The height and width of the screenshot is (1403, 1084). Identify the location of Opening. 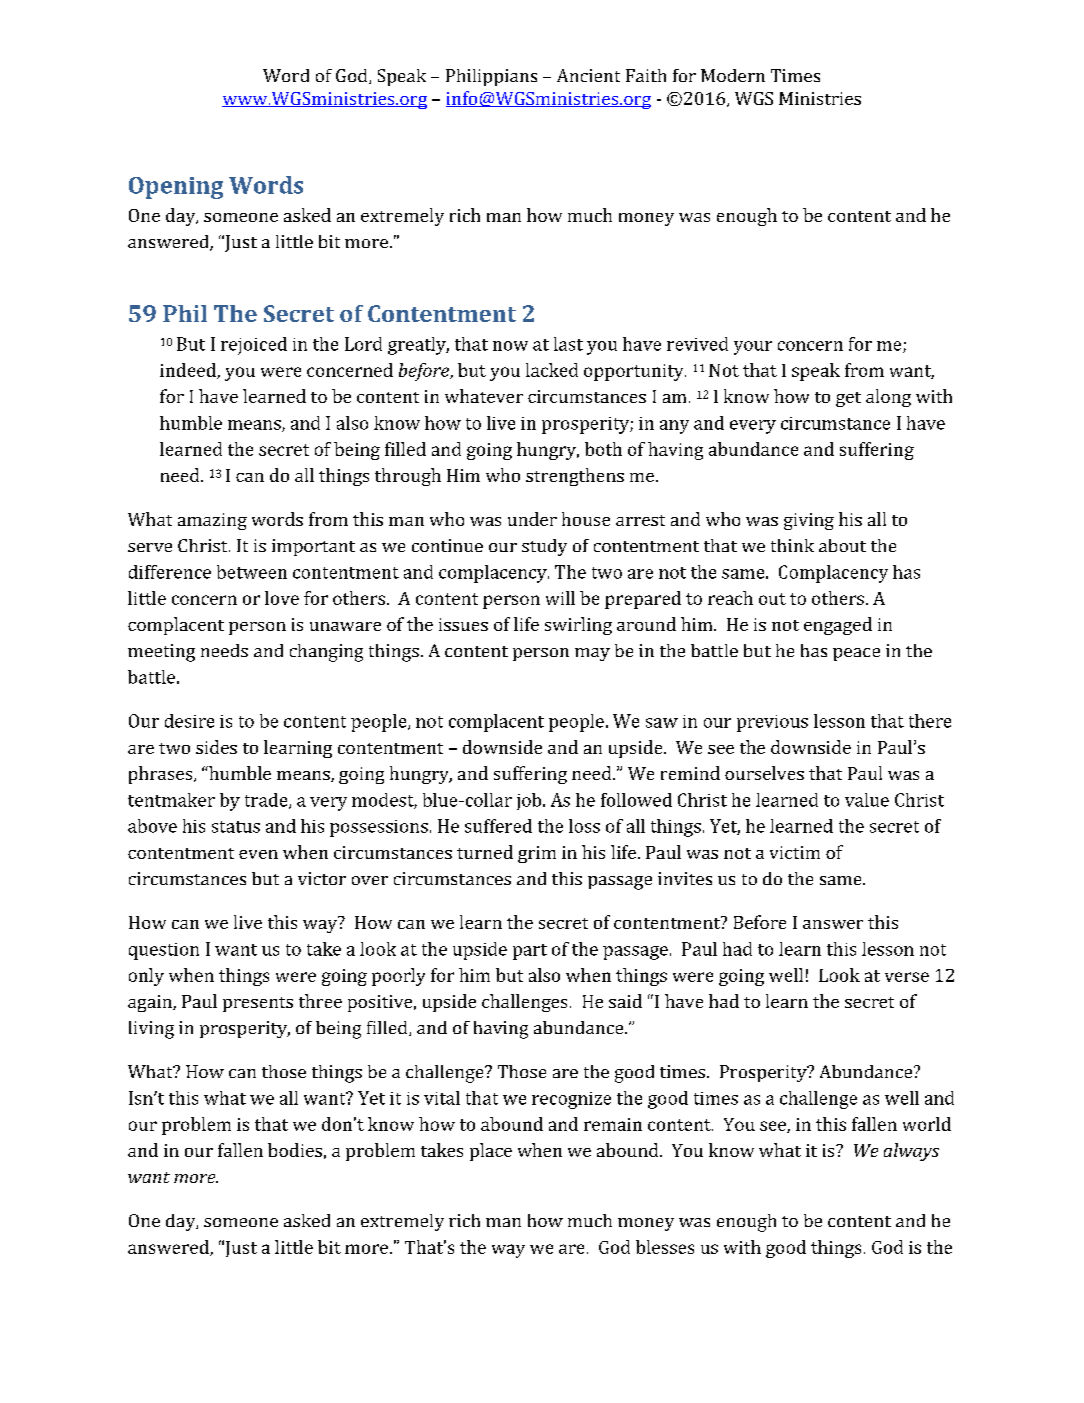
(176, 188).
